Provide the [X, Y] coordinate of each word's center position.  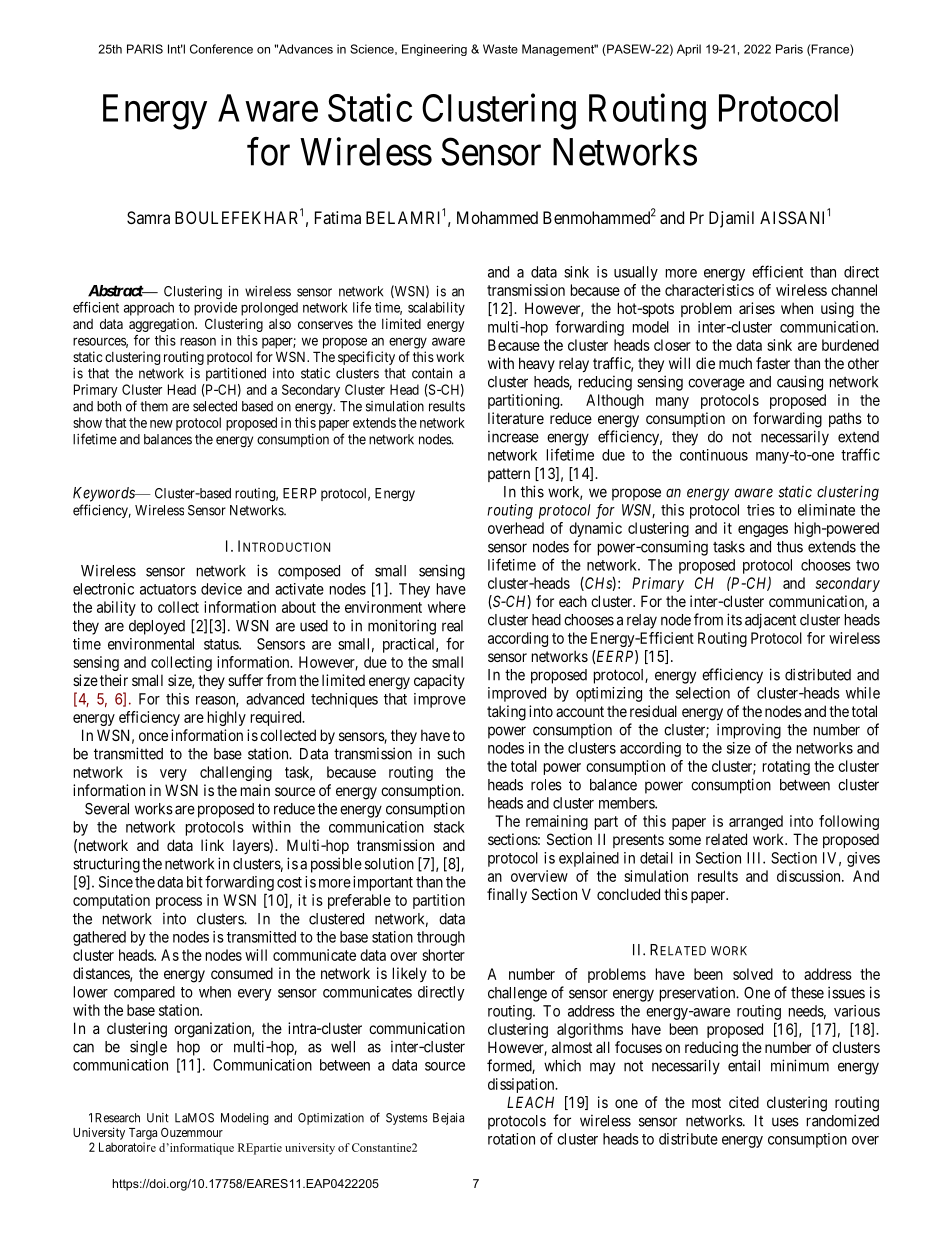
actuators [168, 589]
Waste [500, 49]
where [447, 607]
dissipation [522, 1085]
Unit [158, 1118]
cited [744, 1102]
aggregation [163, 325]
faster [773, 363]
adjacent [770, 621]
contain [432, 373]
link [212, 845]
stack [449, 827]
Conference [221, 49]
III [755, 858]
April [689, 50]
